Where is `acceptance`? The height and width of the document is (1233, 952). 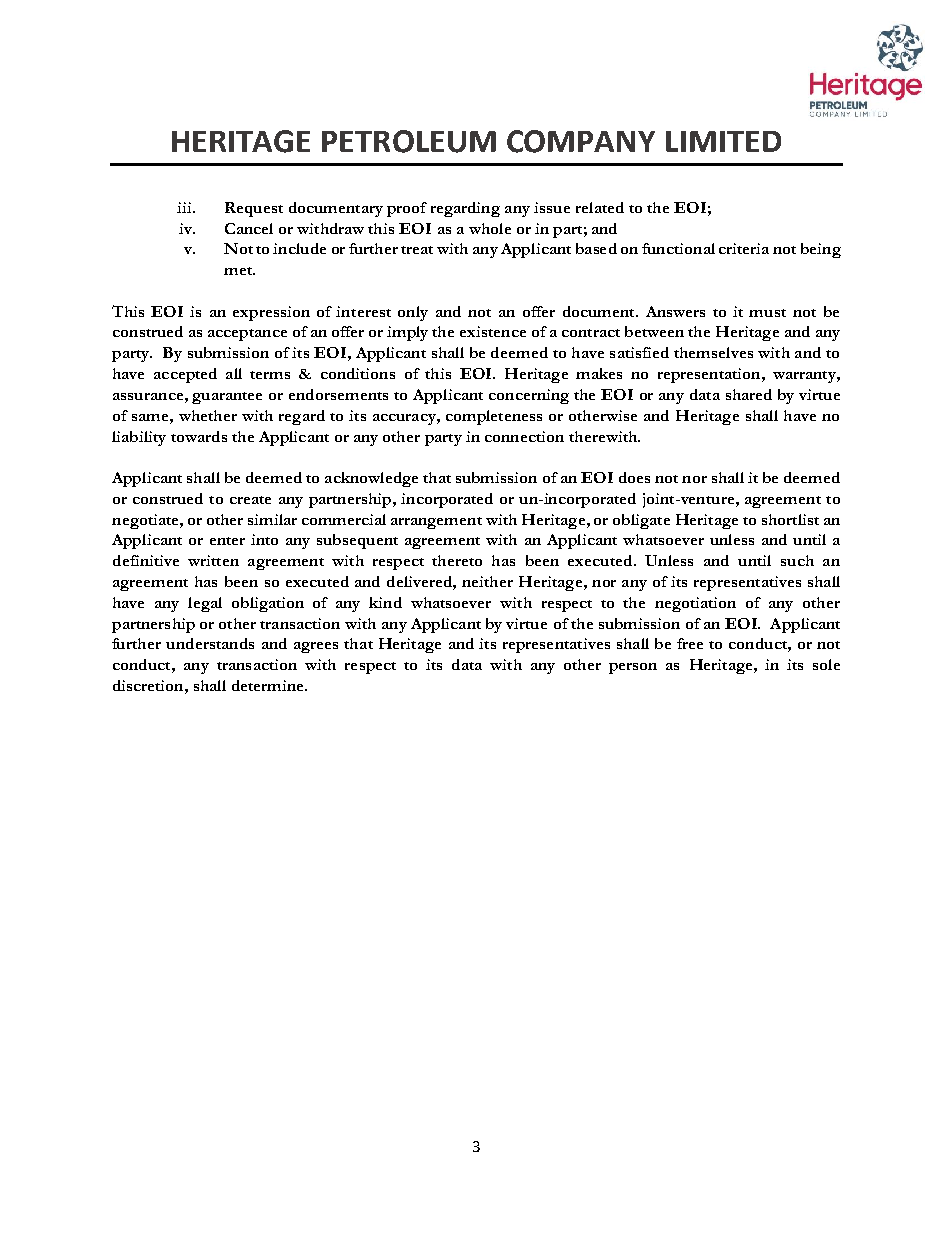
acceptance is located at coordinates (247, 335).
